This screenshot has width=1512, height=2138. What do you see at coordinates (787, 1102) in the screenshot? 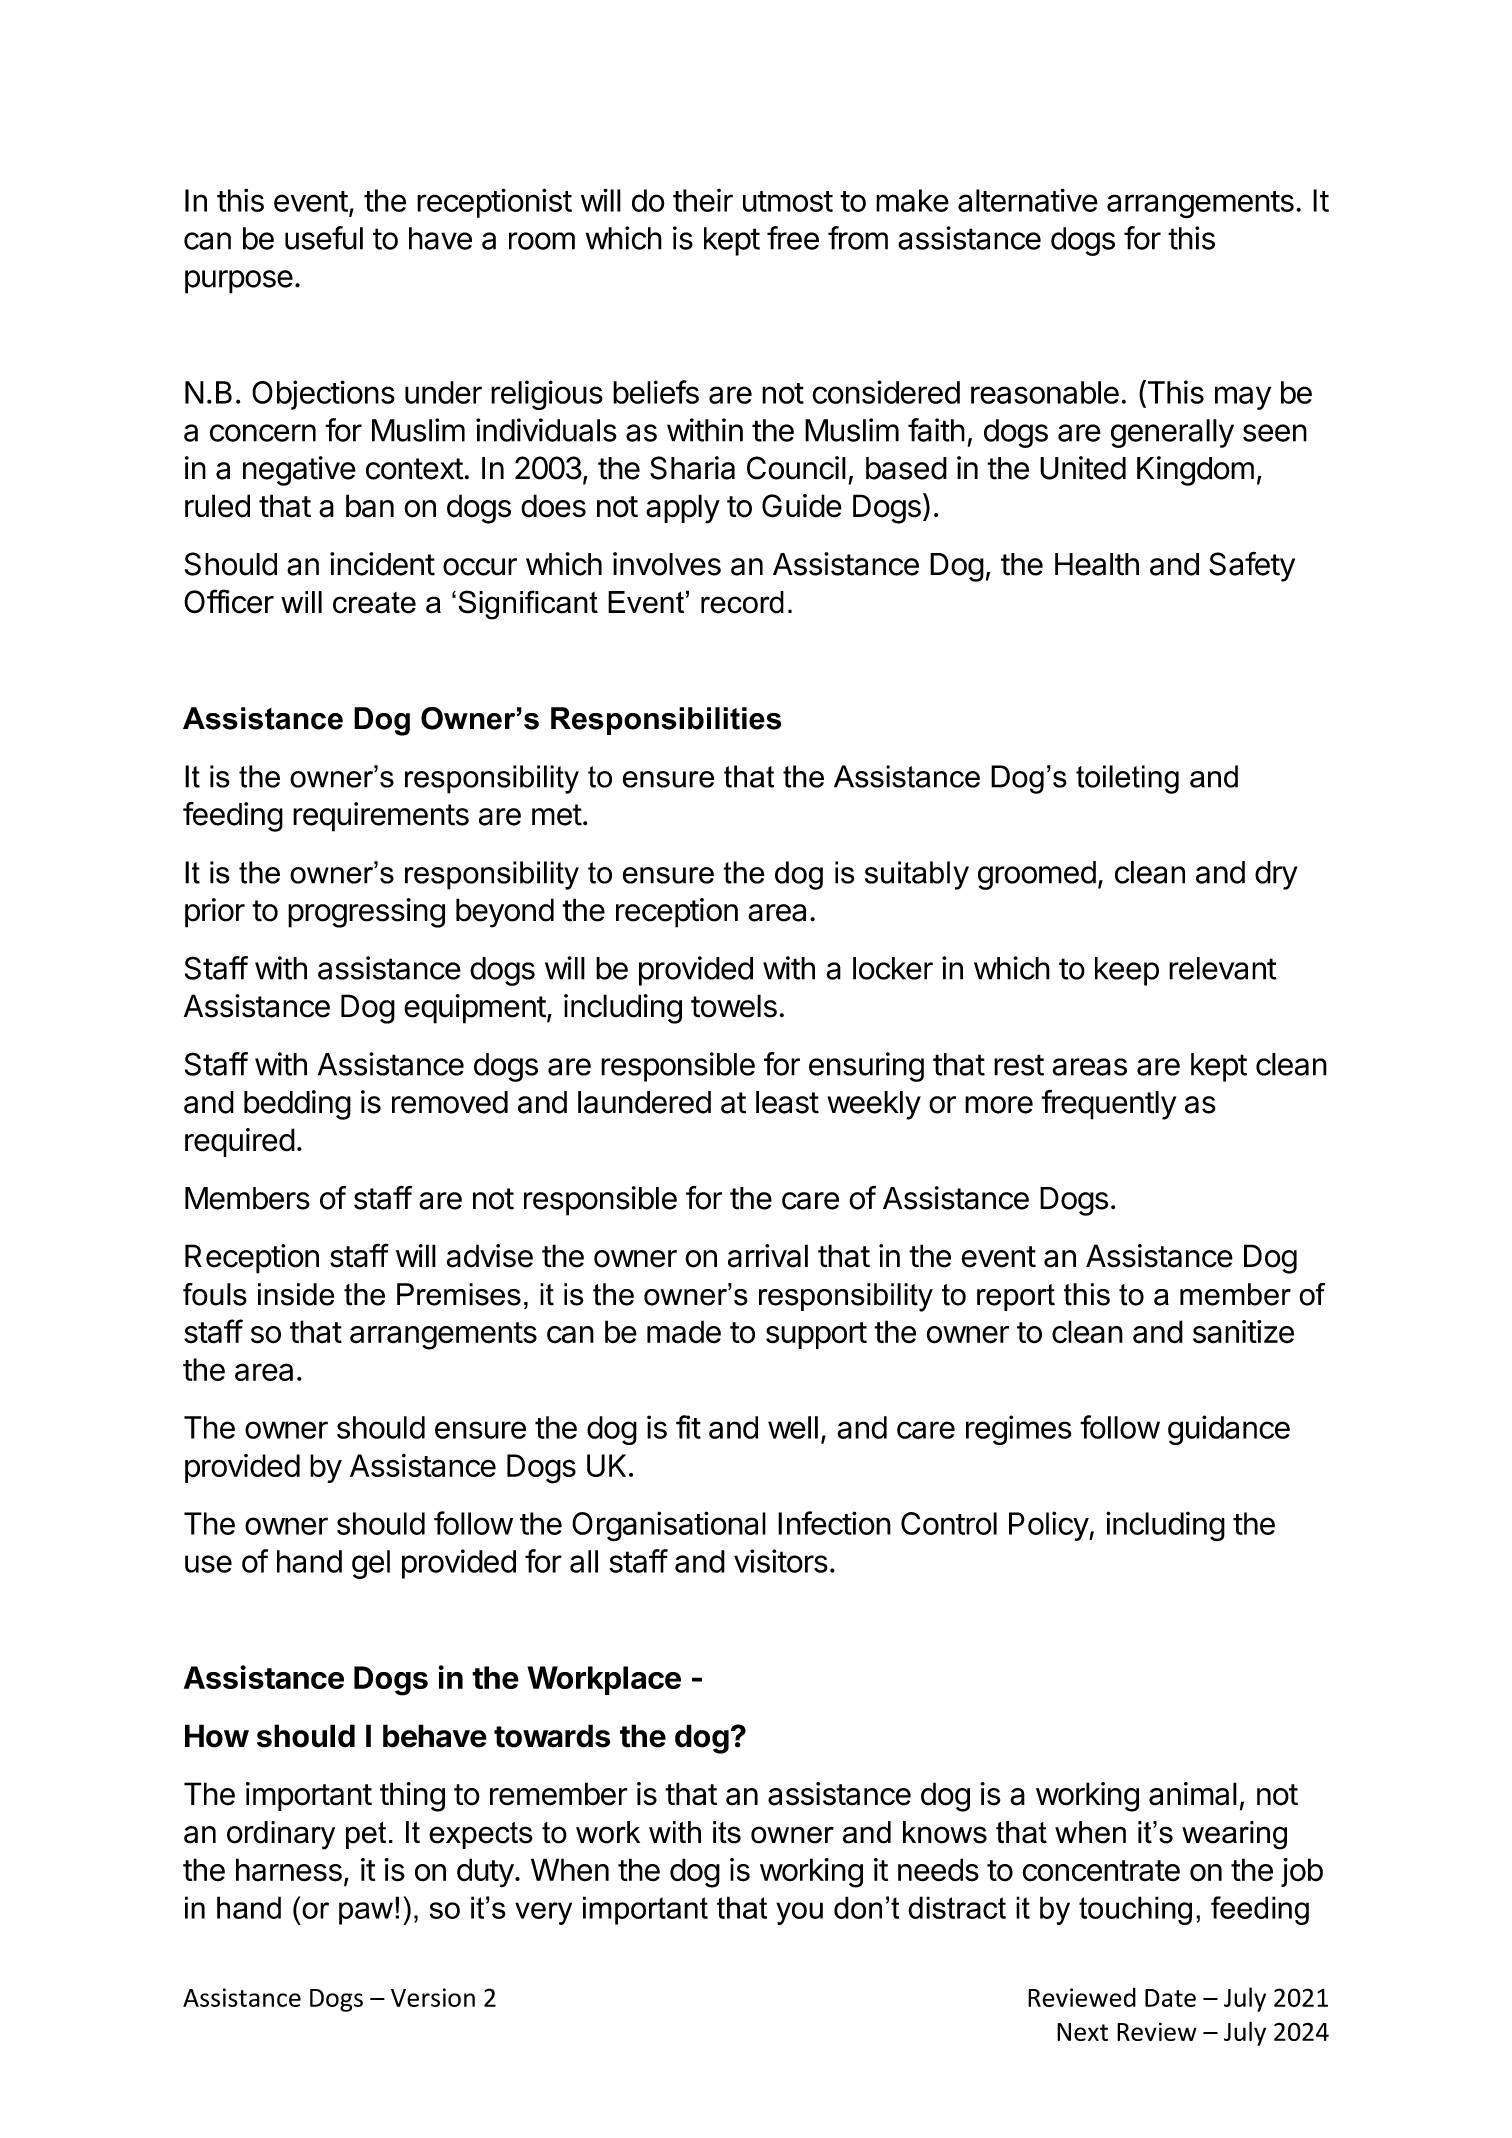
I see `least` at bounding box center [787, 1102].
